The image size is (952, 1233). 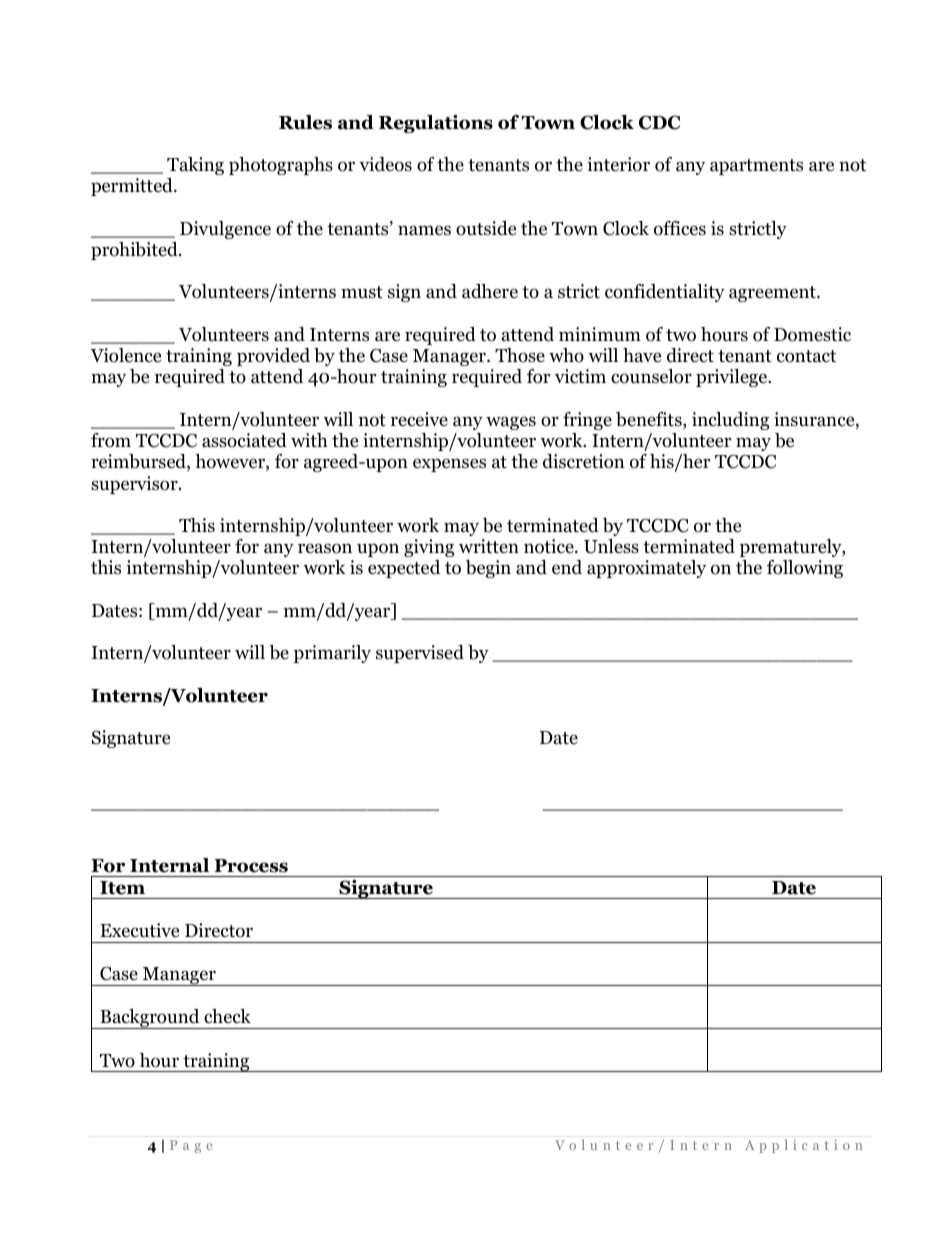 I want to click on Process, so click(x=251, y=866).
